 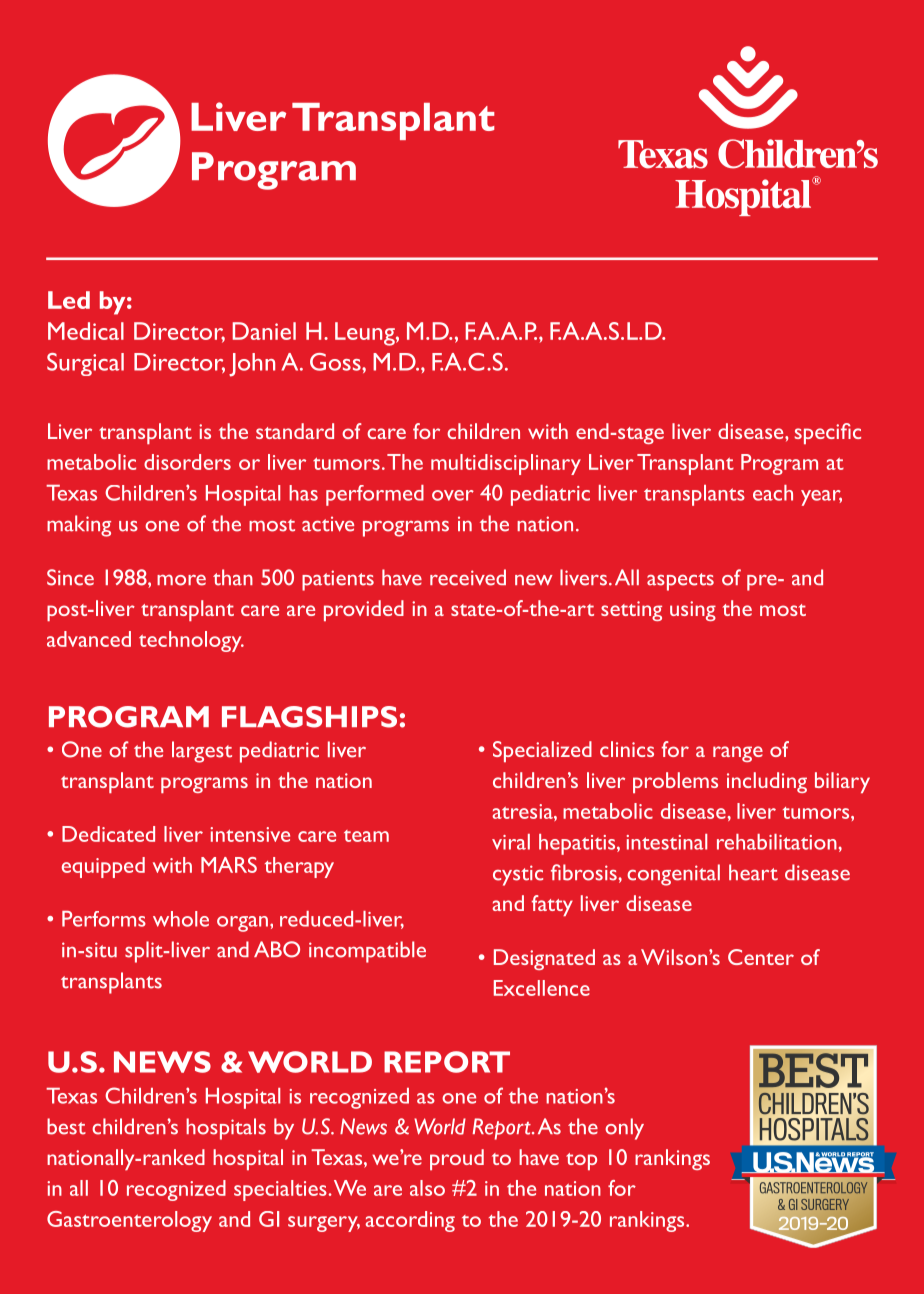 What do you see at coordinates (336, 362) in the screenshot?
I see `Goss` at bounding box center [336, 362].
